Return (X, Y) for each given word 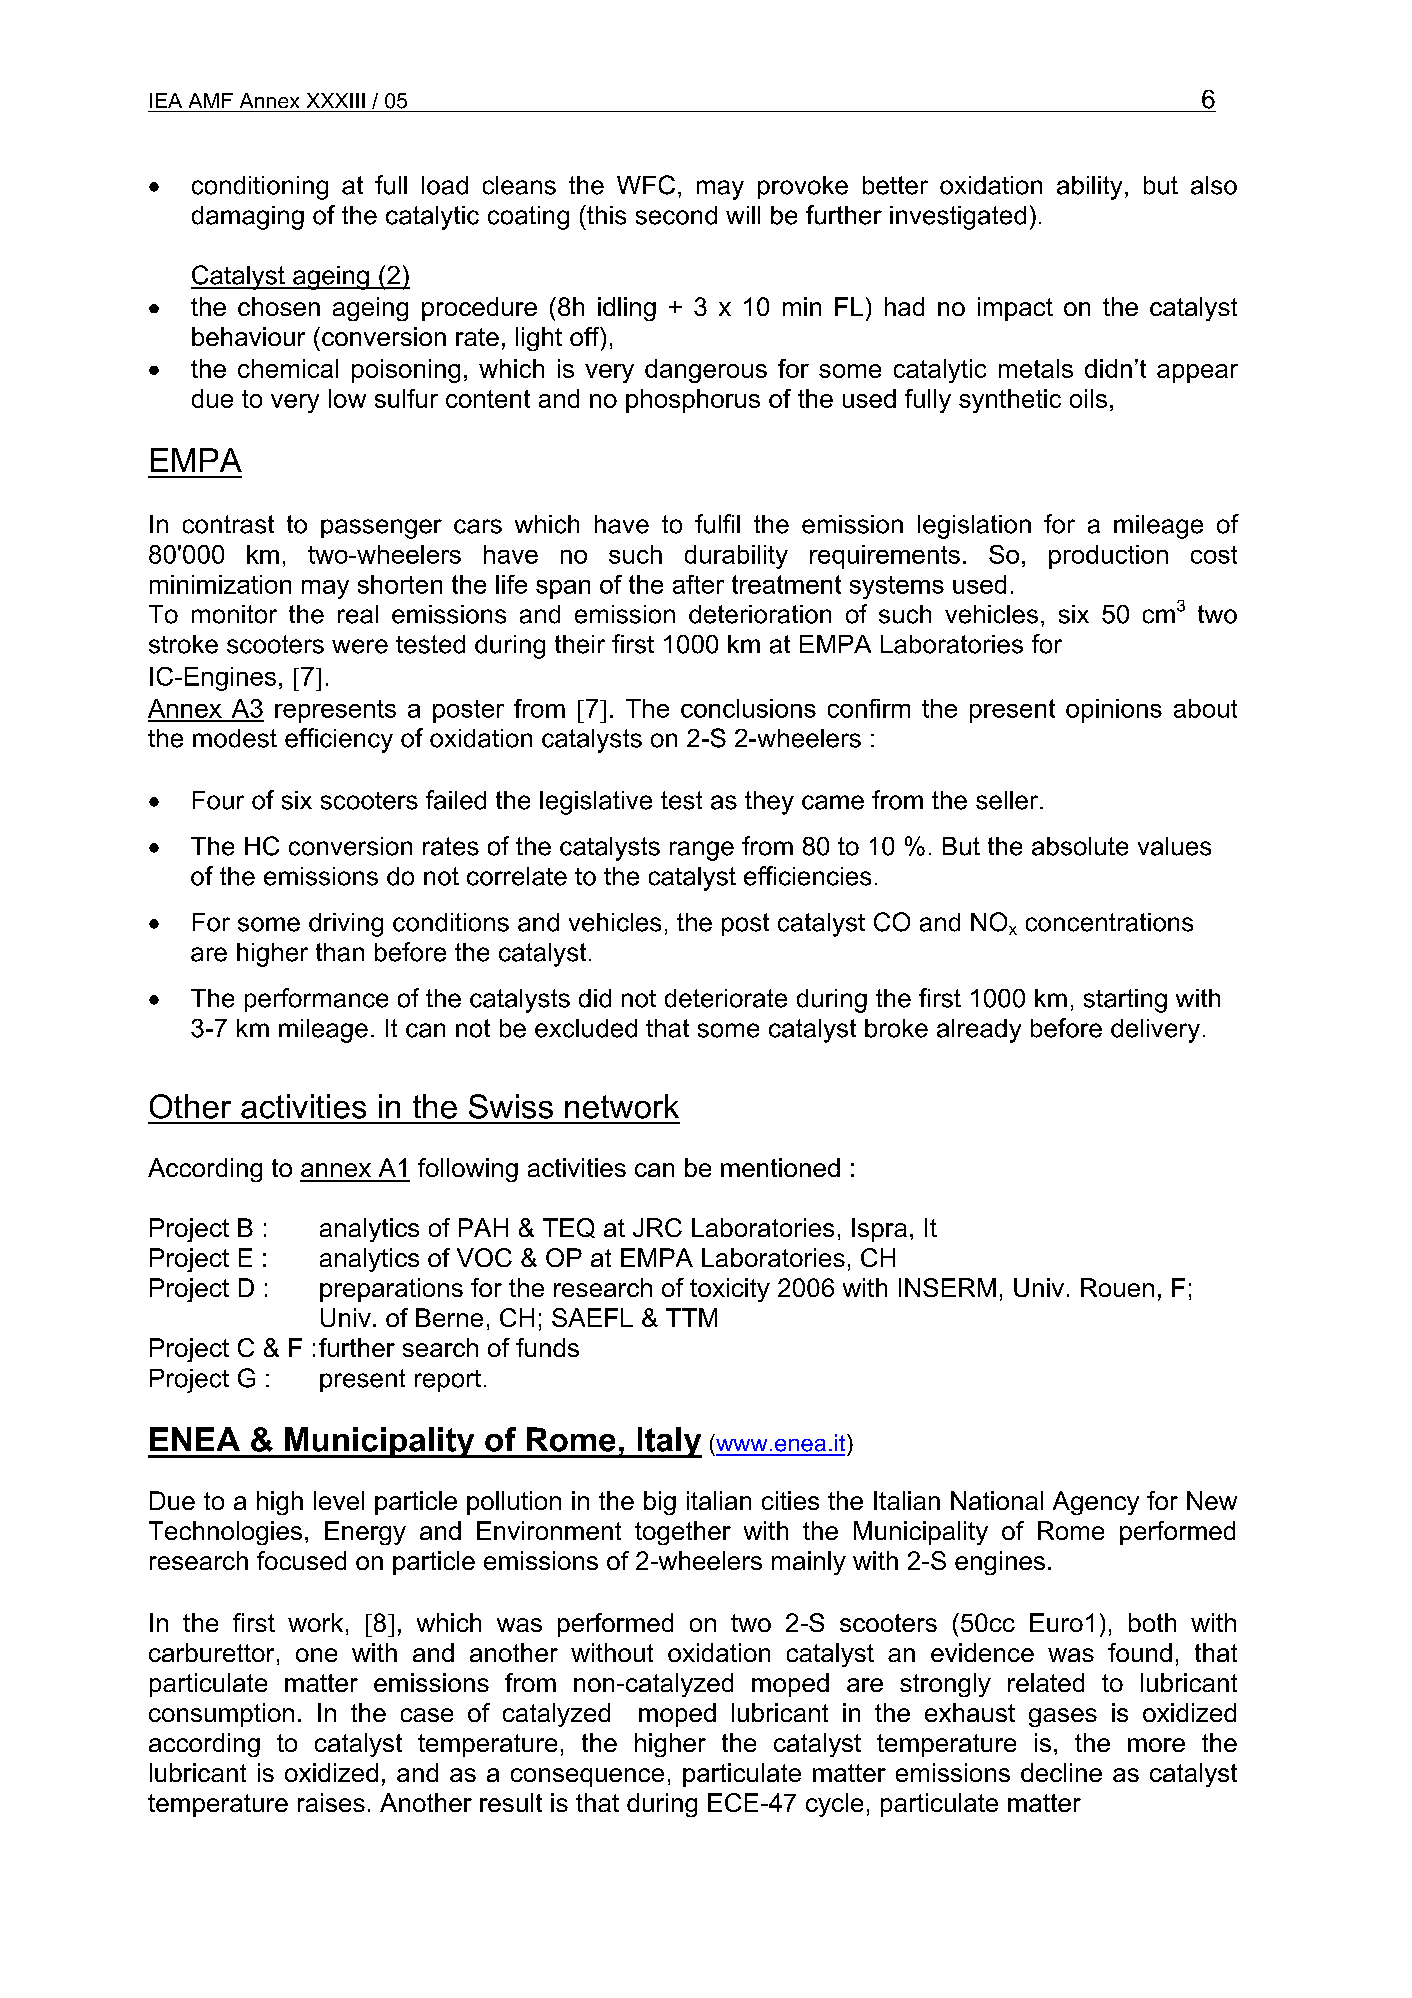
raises (331, 1802)
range (702, 851)
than (340, 952)
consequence (587, 1777)
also (1214, 185)
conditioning (260, 188)
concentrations (1109, 922)
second (676, 215)
